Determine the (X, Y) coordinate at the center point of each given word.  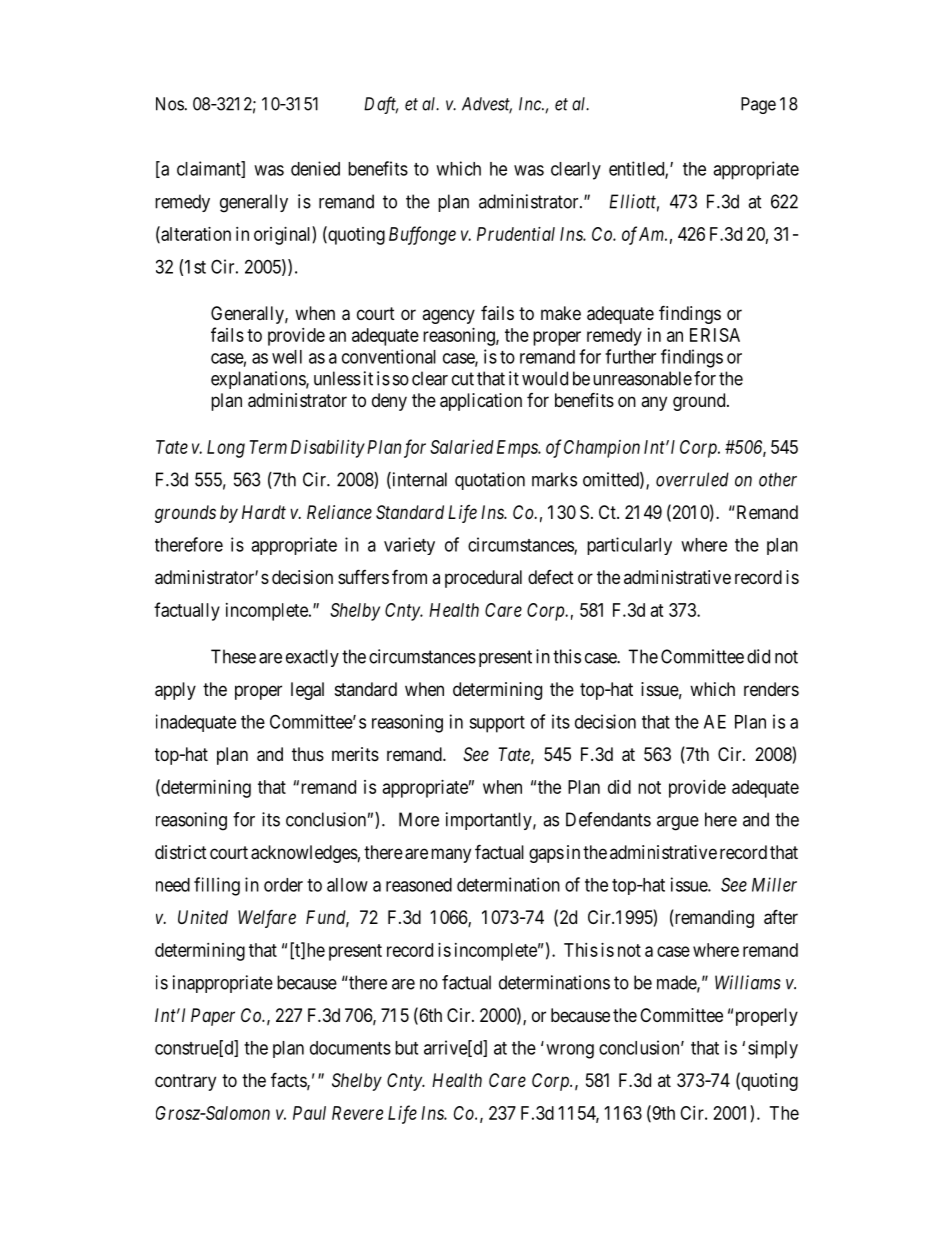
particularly (629, 546)
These (233, 656)
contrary (185, 1082)
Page (758, 105)
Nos (170, 104)
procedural (483, 579)
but (406, 1048)
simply (773, 1049)
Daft (381, 105)
